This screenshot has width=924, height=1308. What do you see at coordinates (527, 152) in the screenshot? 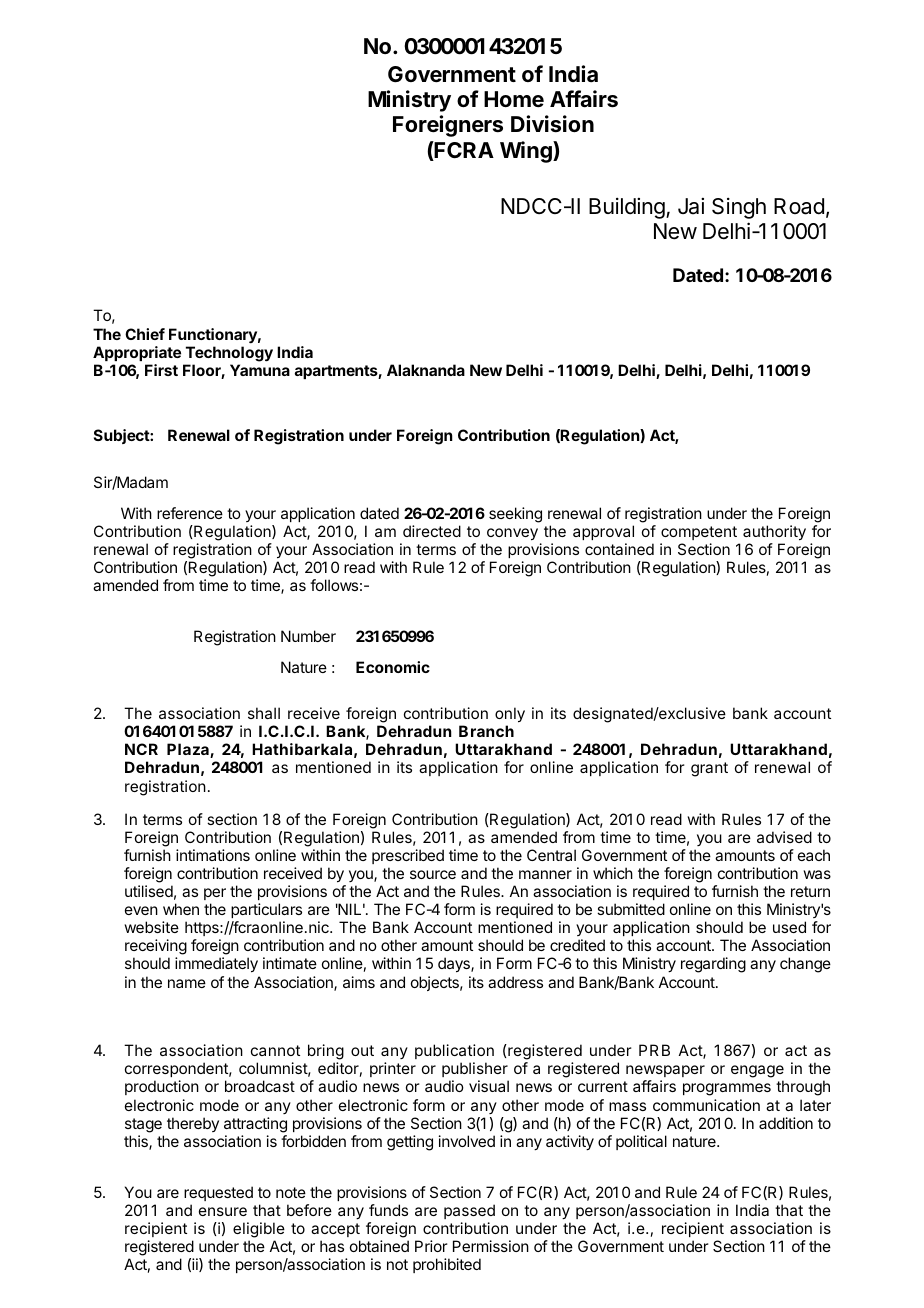
I see `Wing` at bounding box center [527, 152].
